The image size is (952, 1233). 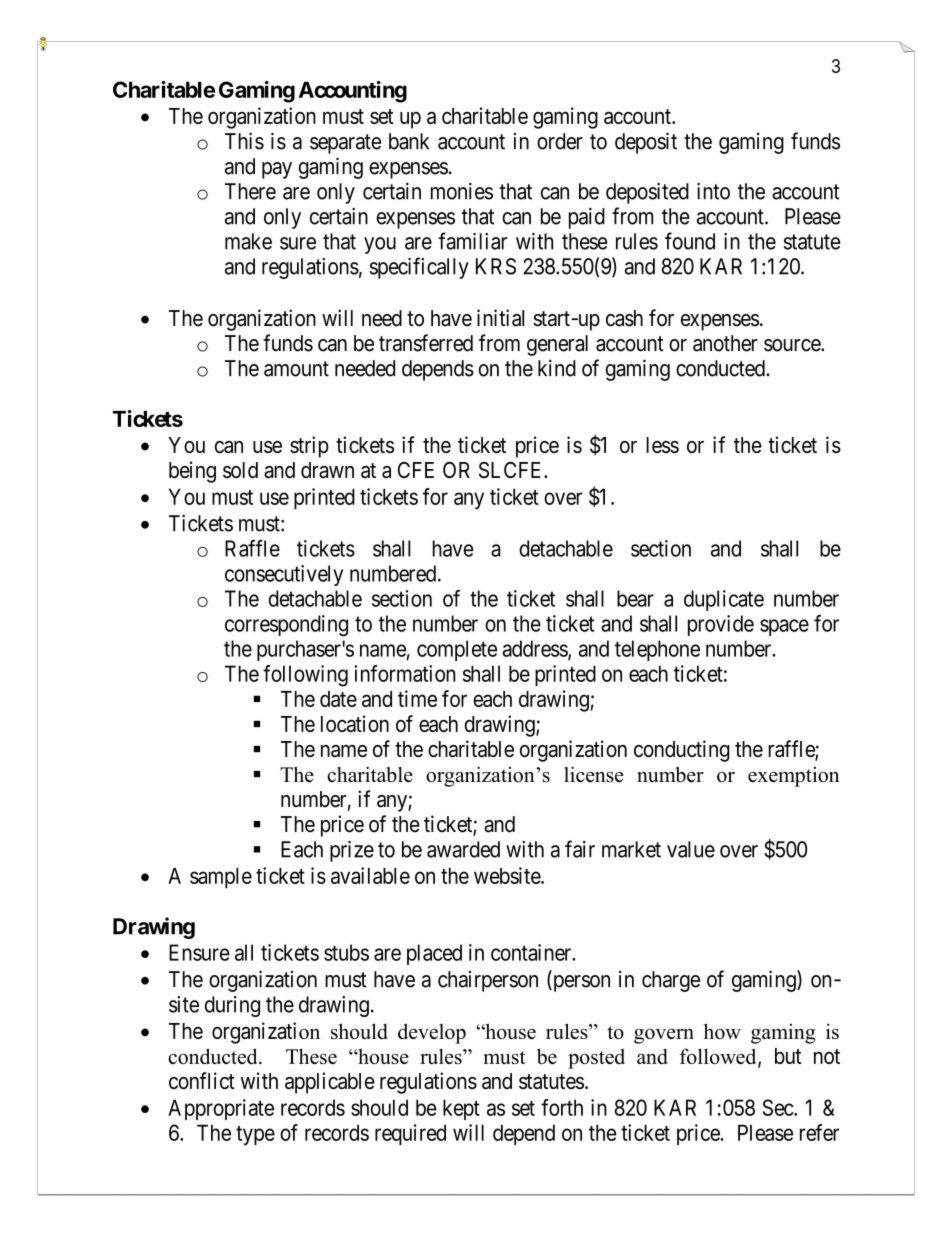 I want to click on awarded, so click(x=463, y=849).
